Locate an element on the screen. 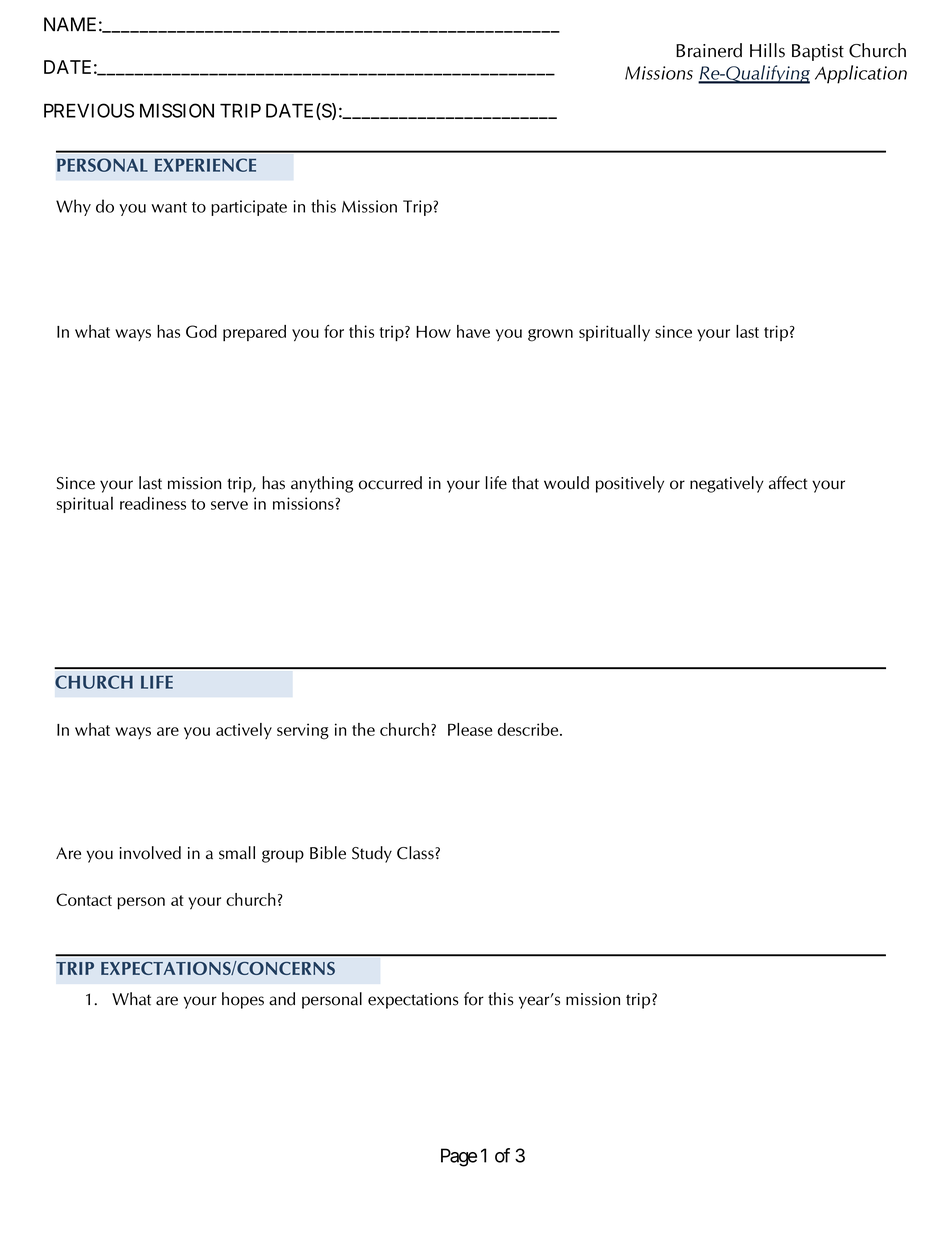  have is located at coordinates (473, 331).
